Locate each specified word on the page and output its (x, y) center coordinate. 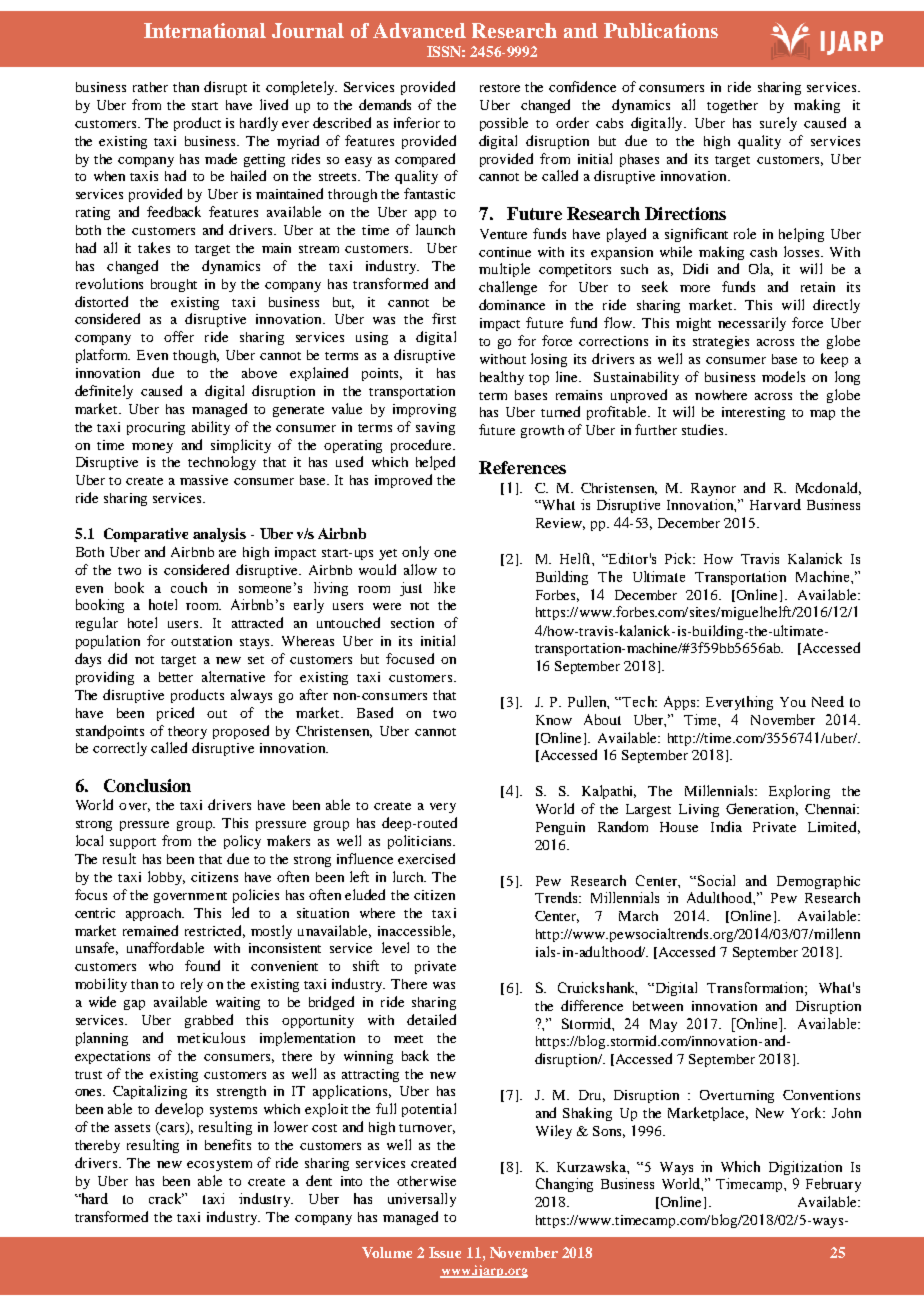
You (793, 702)
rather (150, 87)
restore (500, 88)
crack (166, 1198)
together (732, 106)
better (176, 677)
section (412, 623)
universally (422, 1200)
